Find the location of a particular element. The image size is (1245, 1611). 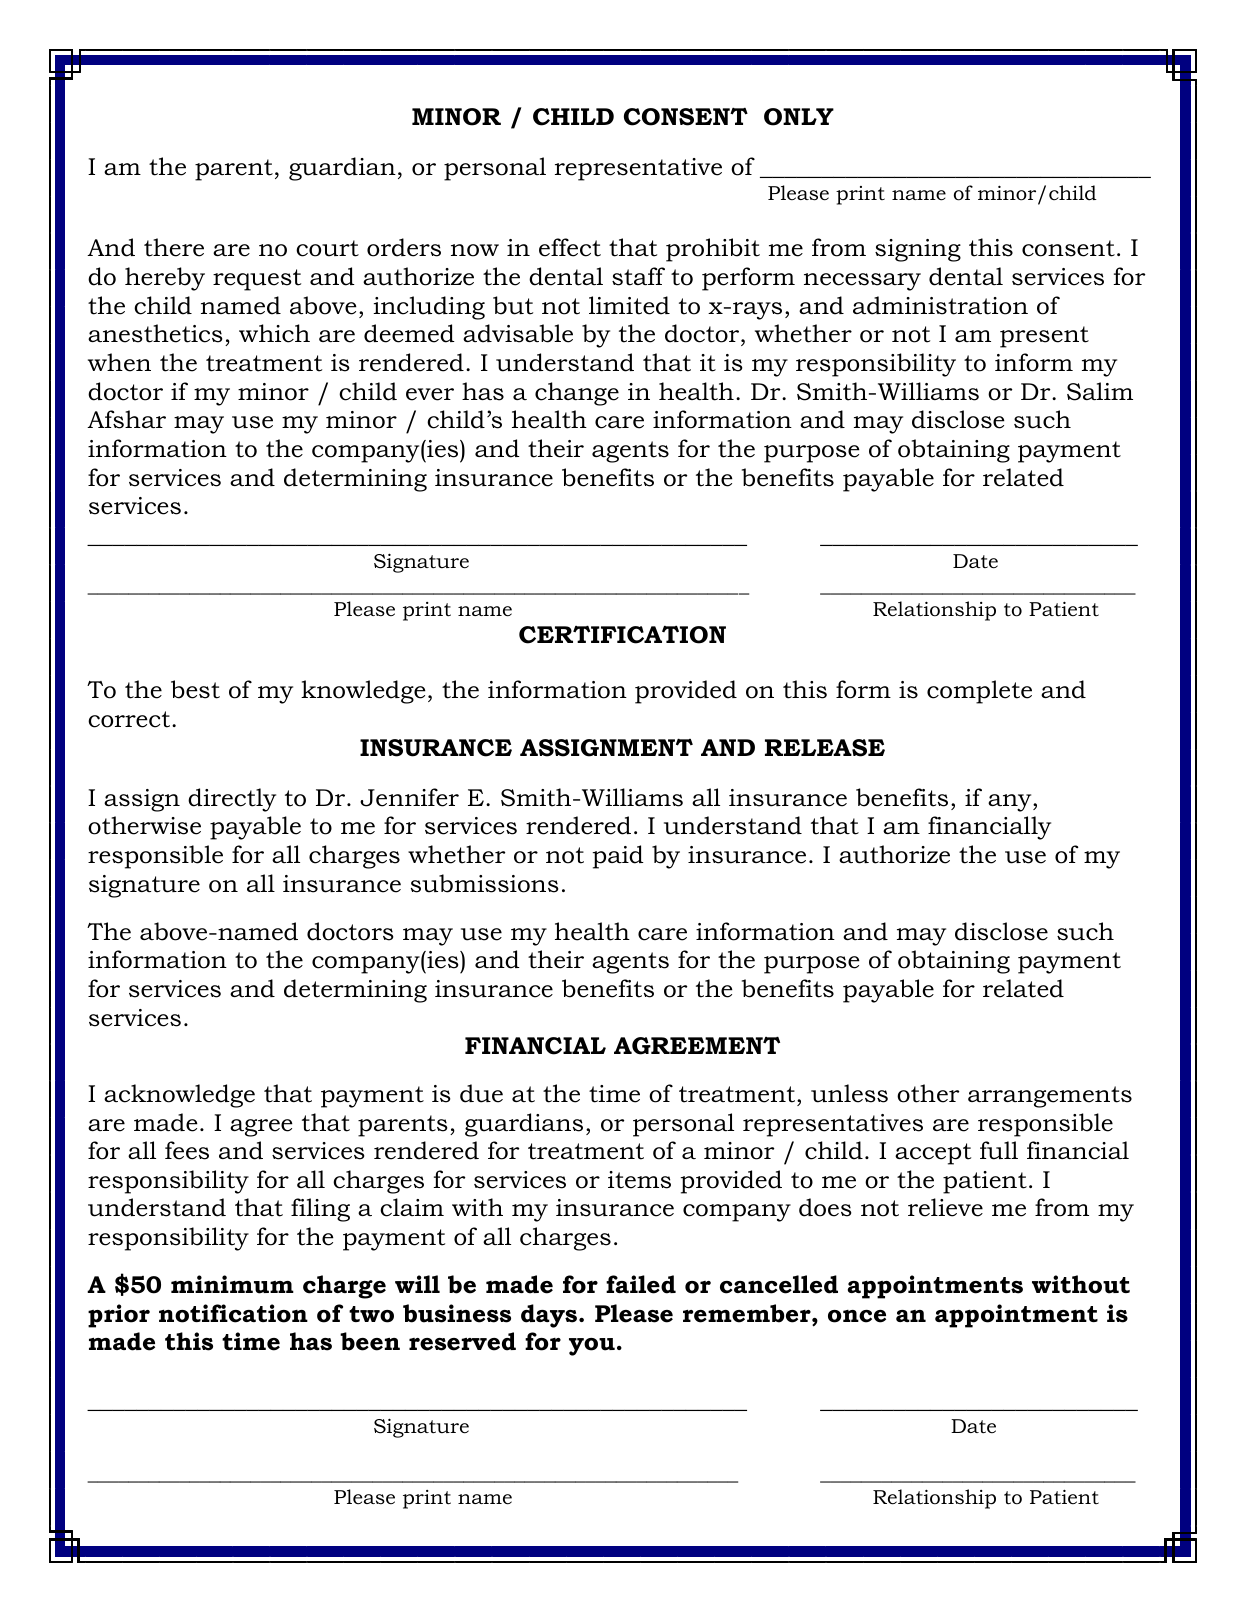

once is located at coordinates (857, 1316).
